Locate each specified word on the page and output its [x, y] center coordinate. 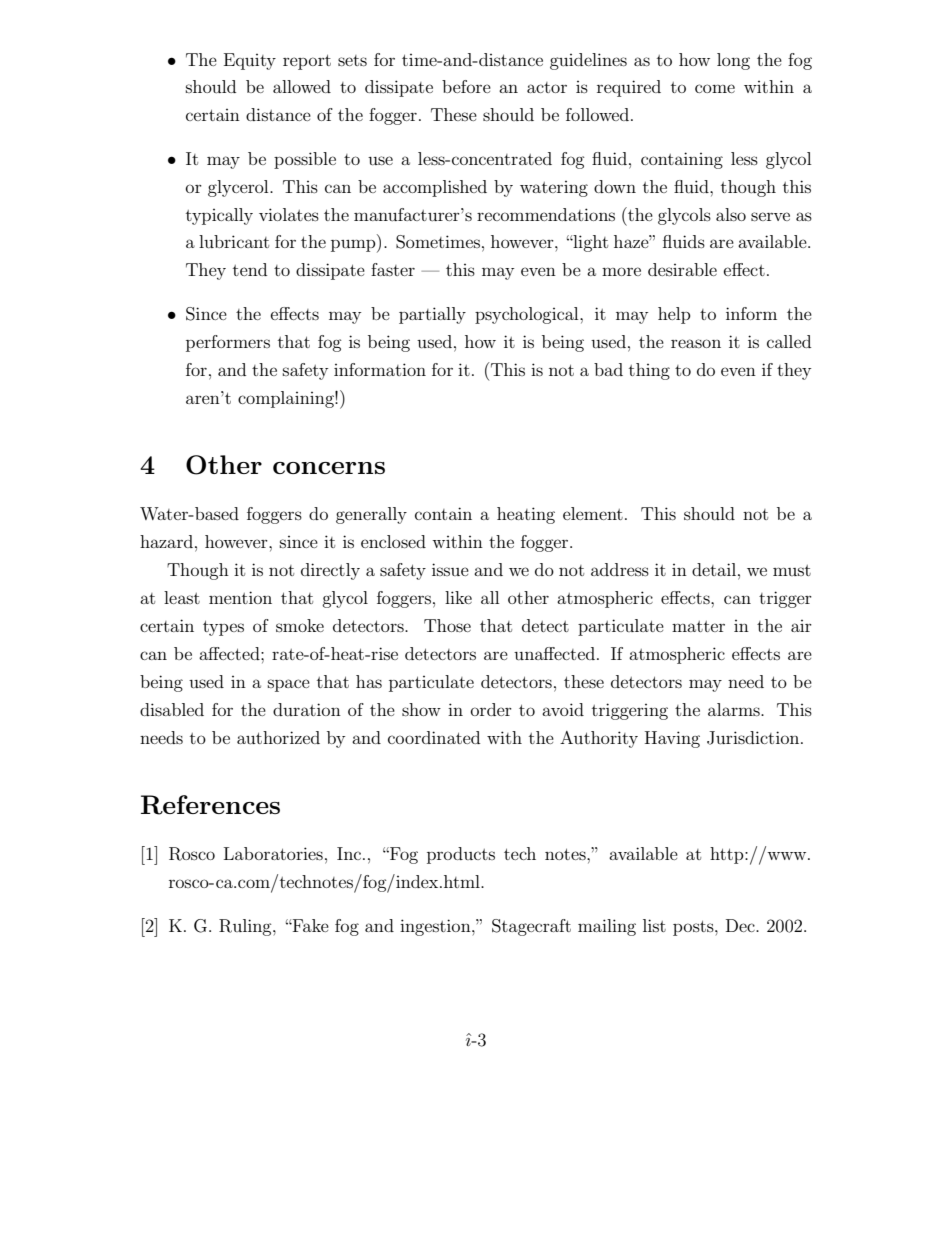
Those [447, 625]
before [466, 86]
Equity [250, 61]
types [223, 628]
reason [696, 343]
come [715, 88]
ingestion [436, 927]
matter [698, 626]
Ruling [246, 927]
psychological [528, 315]
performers [228, 343]
